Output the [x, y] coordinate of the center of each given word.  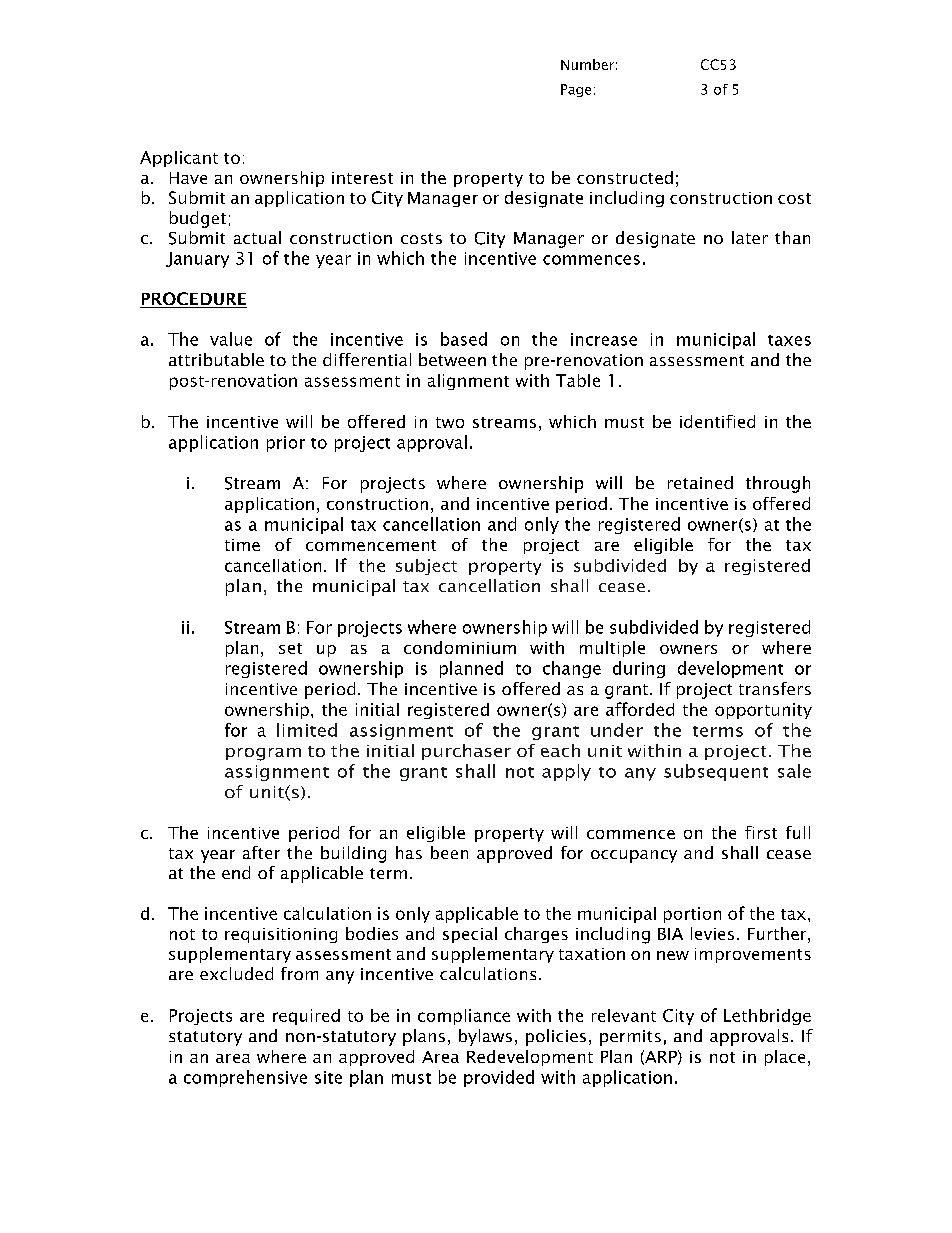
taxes [789, 340]
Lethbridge [767, 1017]
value [231, 339]
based [464, 339]
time [242, 545]
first [761, 832]
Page [576, 90]
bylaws [485, 1037]
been [449, 852]
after [261, 852]
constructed [625, 177]
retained [700, 482]
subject [426, 567]
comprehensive [245, 1078]
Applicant [179, 159]
